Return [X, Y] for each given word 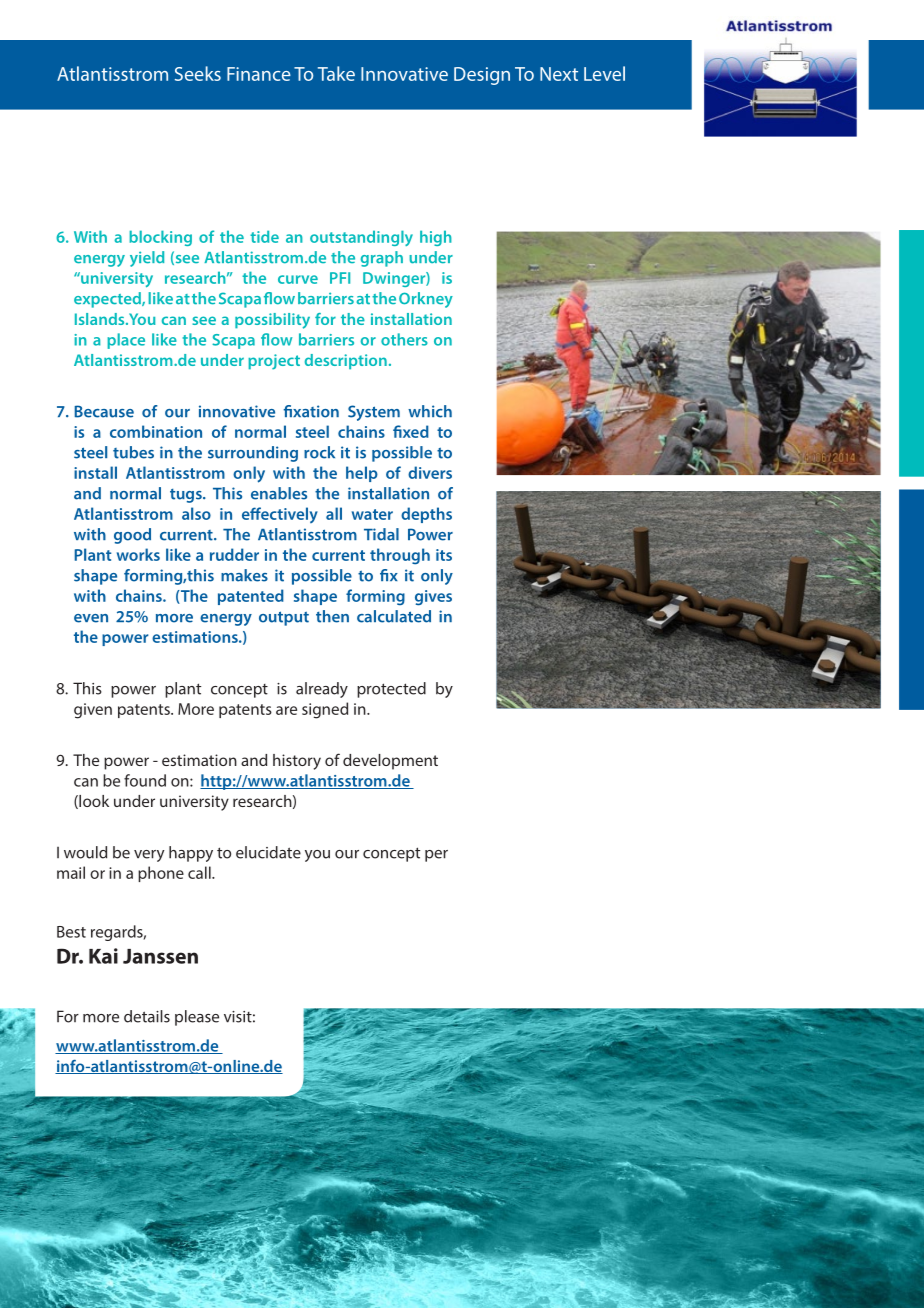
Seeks [198, 73]
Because [104, 411]
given [93, 711]
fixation [311, 411]
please [197, 1018]
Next [559, 74]
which [430, 411]
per [436, 856]
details [147, 1016]
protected [391, 690]
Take [336, 73]
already [322, 690]
